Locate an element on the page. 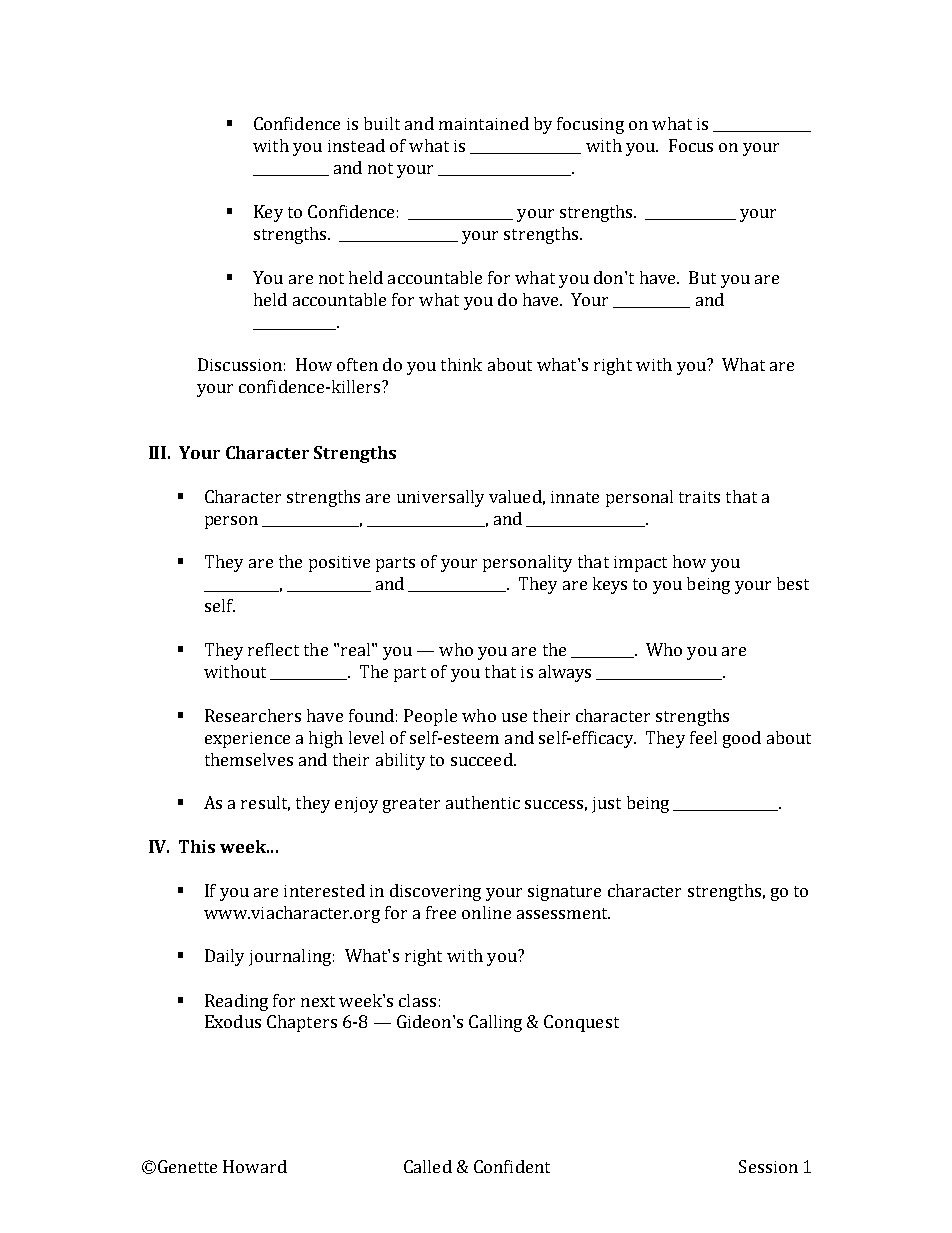 The width and height of the page is (952, 1233). Confident is located at coordinates (512, 1166).
